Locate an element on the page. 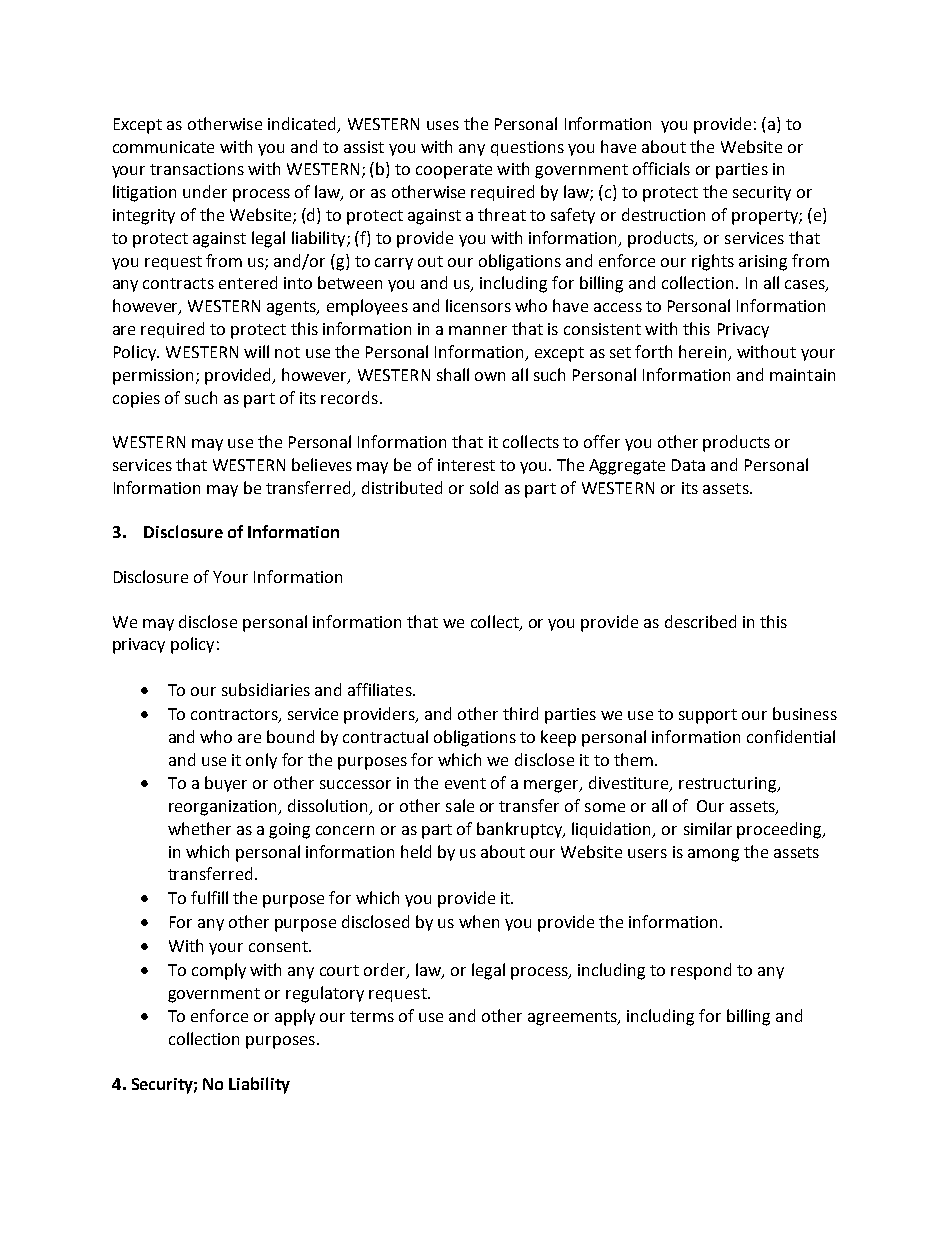 The image size is (952, 1233). transactions is located at coordinates (197, 169).
